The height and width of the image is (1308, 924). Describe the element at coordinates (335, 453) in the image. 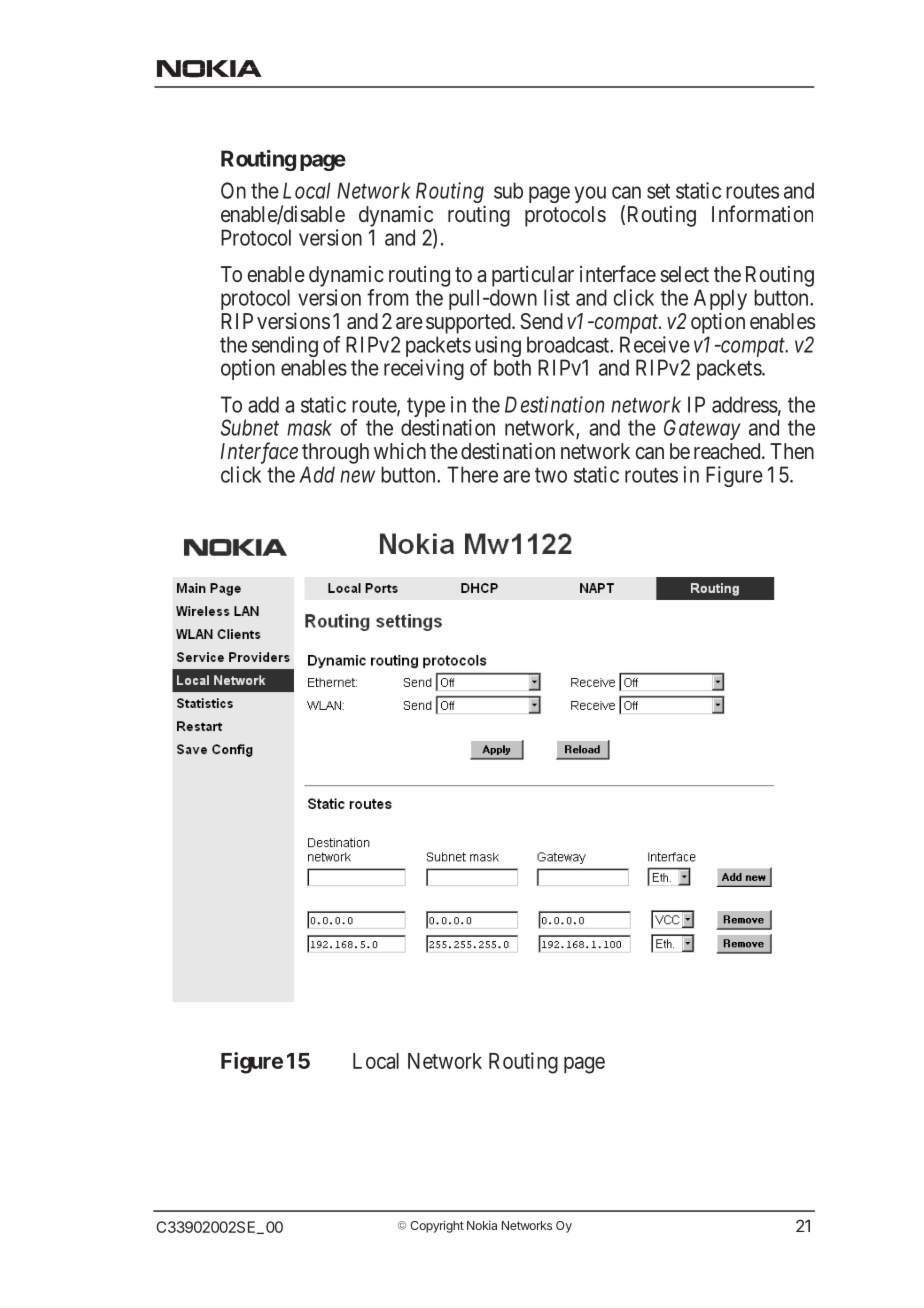

I see `through` at that location.
